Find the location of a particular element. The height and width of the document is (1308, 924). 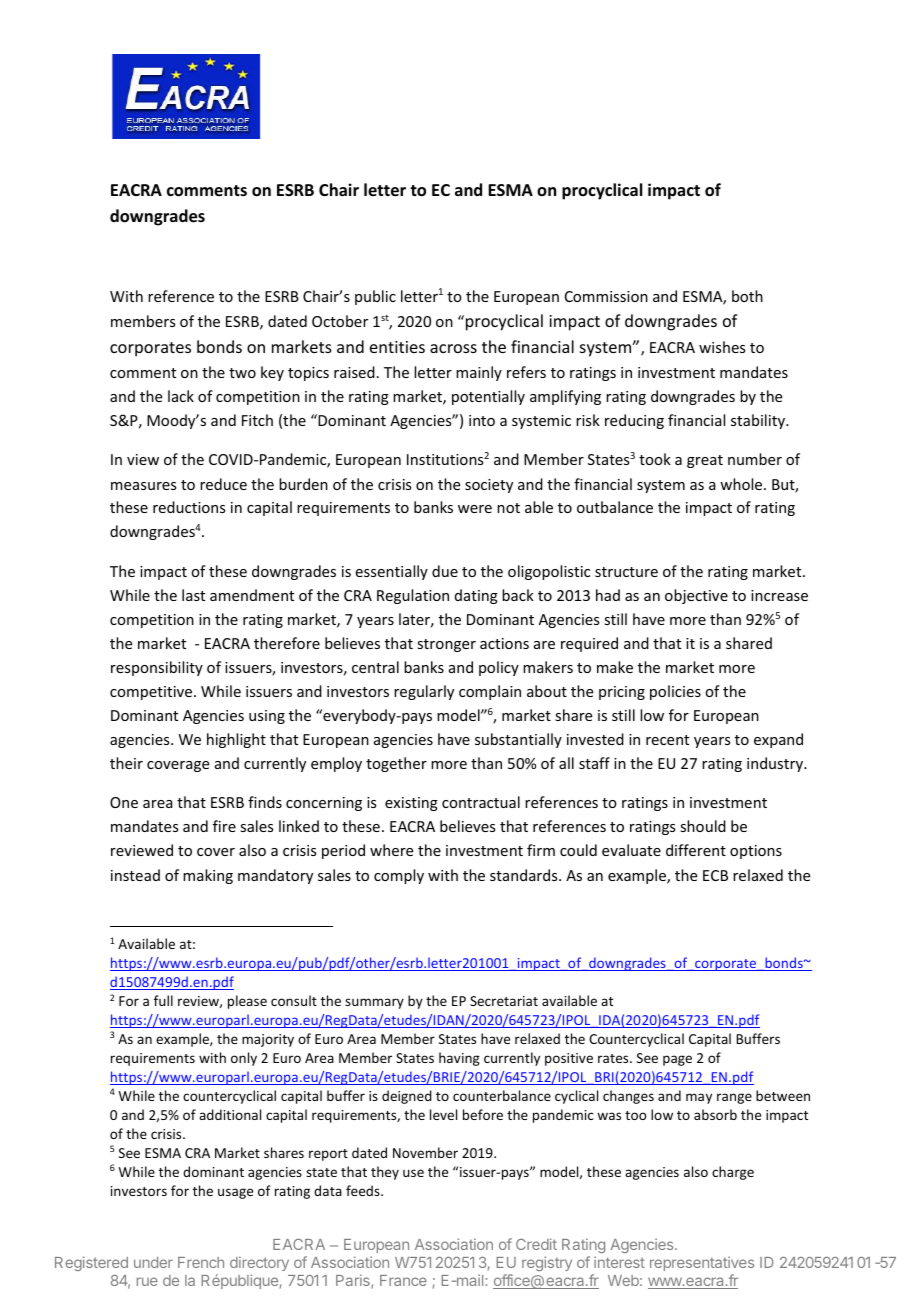

wishes is located at coordinates (722, 347).
